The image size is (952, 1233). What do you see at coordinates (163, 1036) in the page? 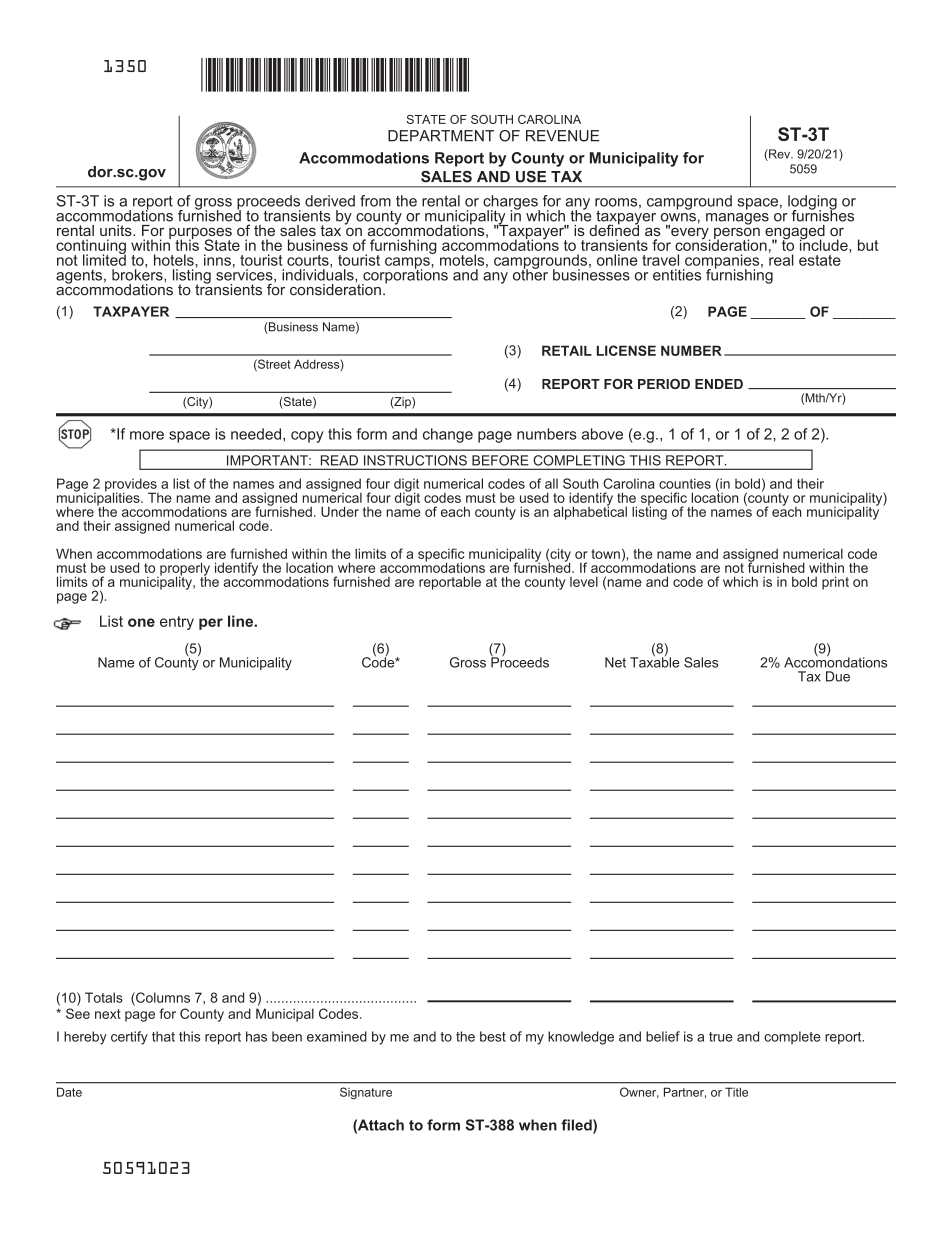
I see `that` at bounding box center [163, 1036].
